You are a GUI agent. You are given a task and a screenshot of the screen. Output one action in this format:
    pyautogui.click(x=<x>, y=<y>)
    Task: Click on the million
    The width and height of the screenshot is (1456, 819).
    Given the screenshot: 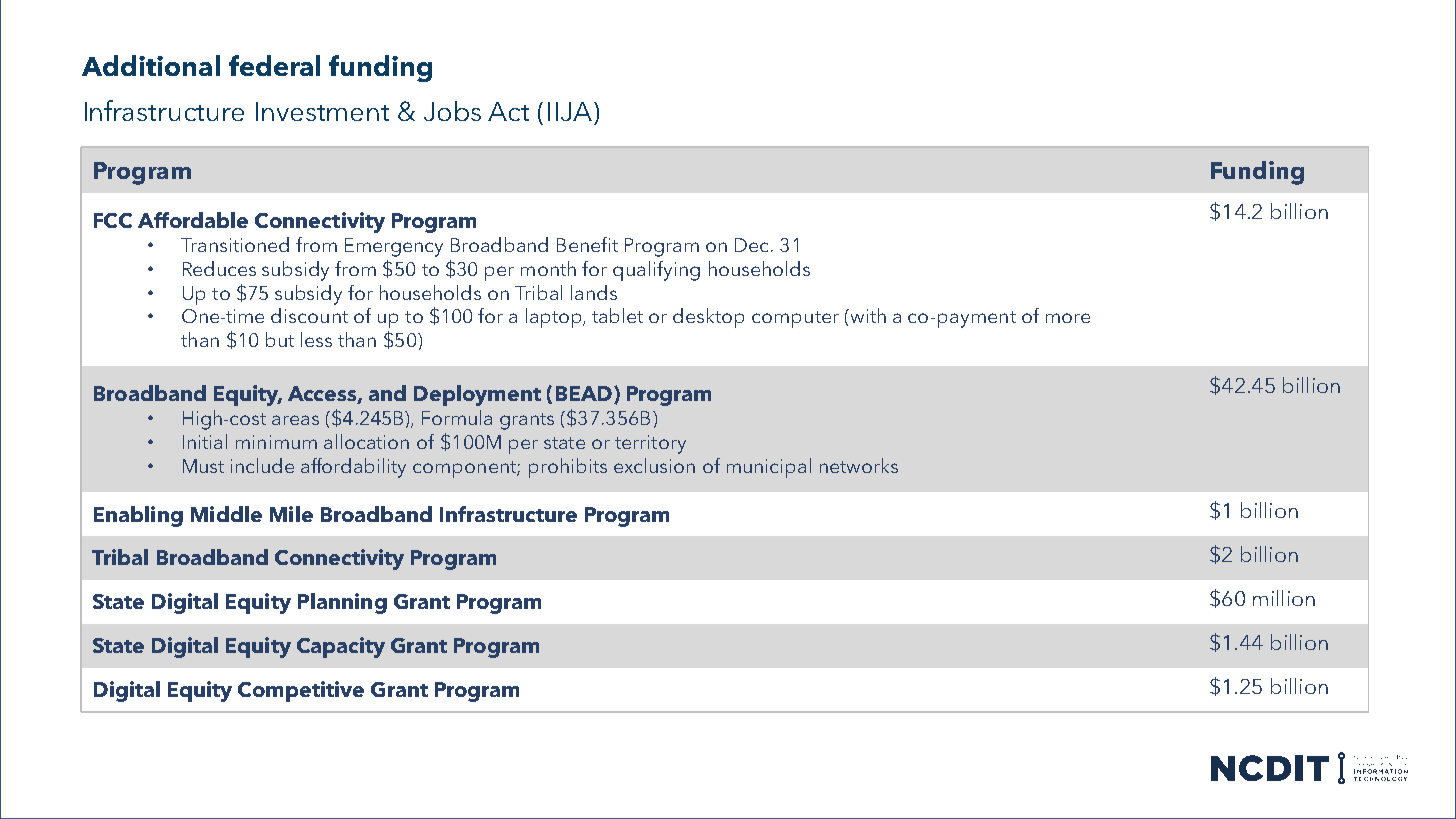 What is the action you would take?
    pyautogui.click(x=1284, y=598)
